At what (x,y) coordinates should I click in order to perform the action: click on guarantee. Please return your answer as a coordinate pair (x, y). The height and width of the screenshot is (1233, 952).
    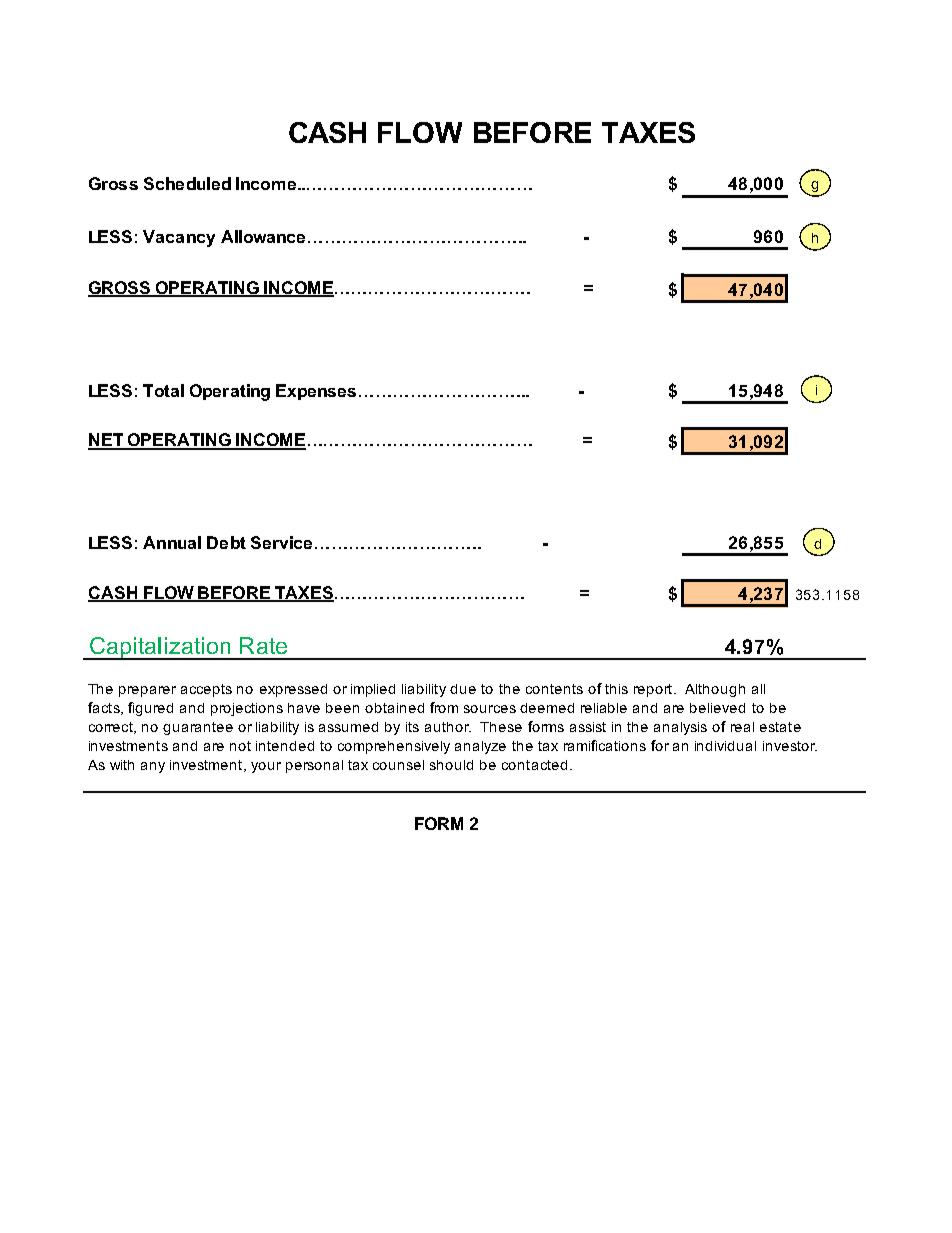
    Looking at the image, I should click on (198, 728).
